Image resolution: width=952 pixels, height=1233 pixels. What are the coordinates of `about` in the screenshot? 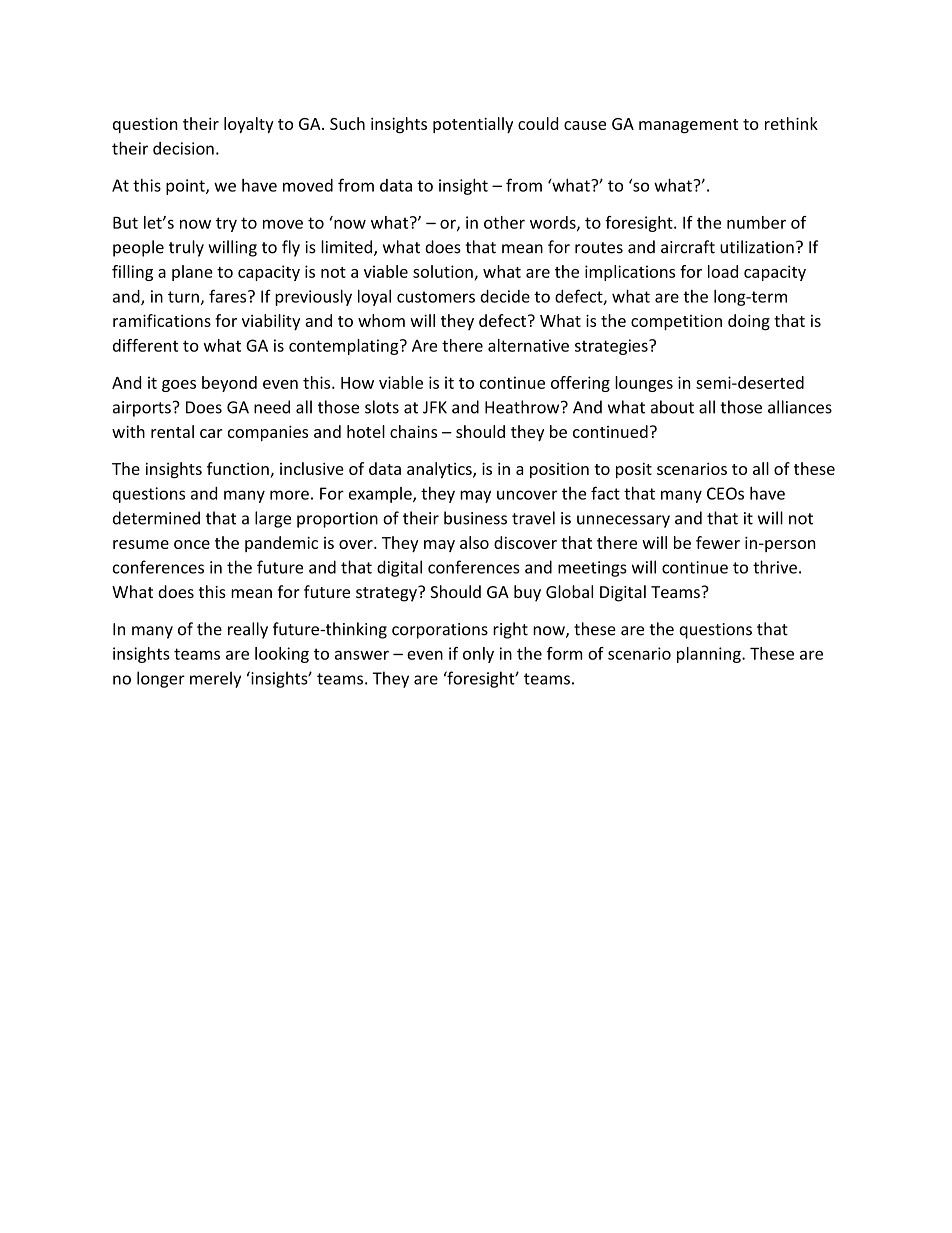 It's located at (672, 407).
